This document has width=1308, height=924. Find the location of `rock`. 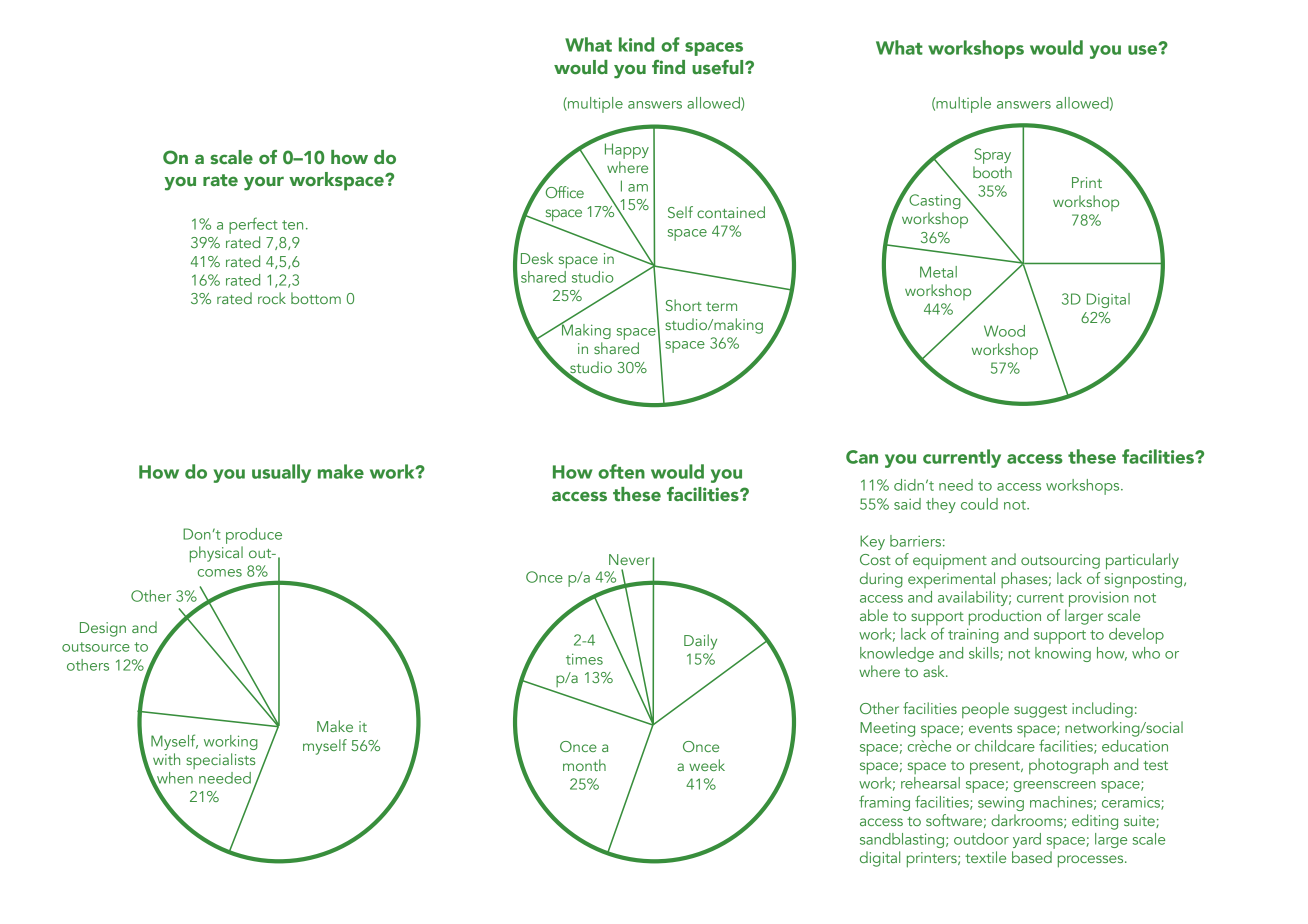

rock is located at coordinates (272, 298).
